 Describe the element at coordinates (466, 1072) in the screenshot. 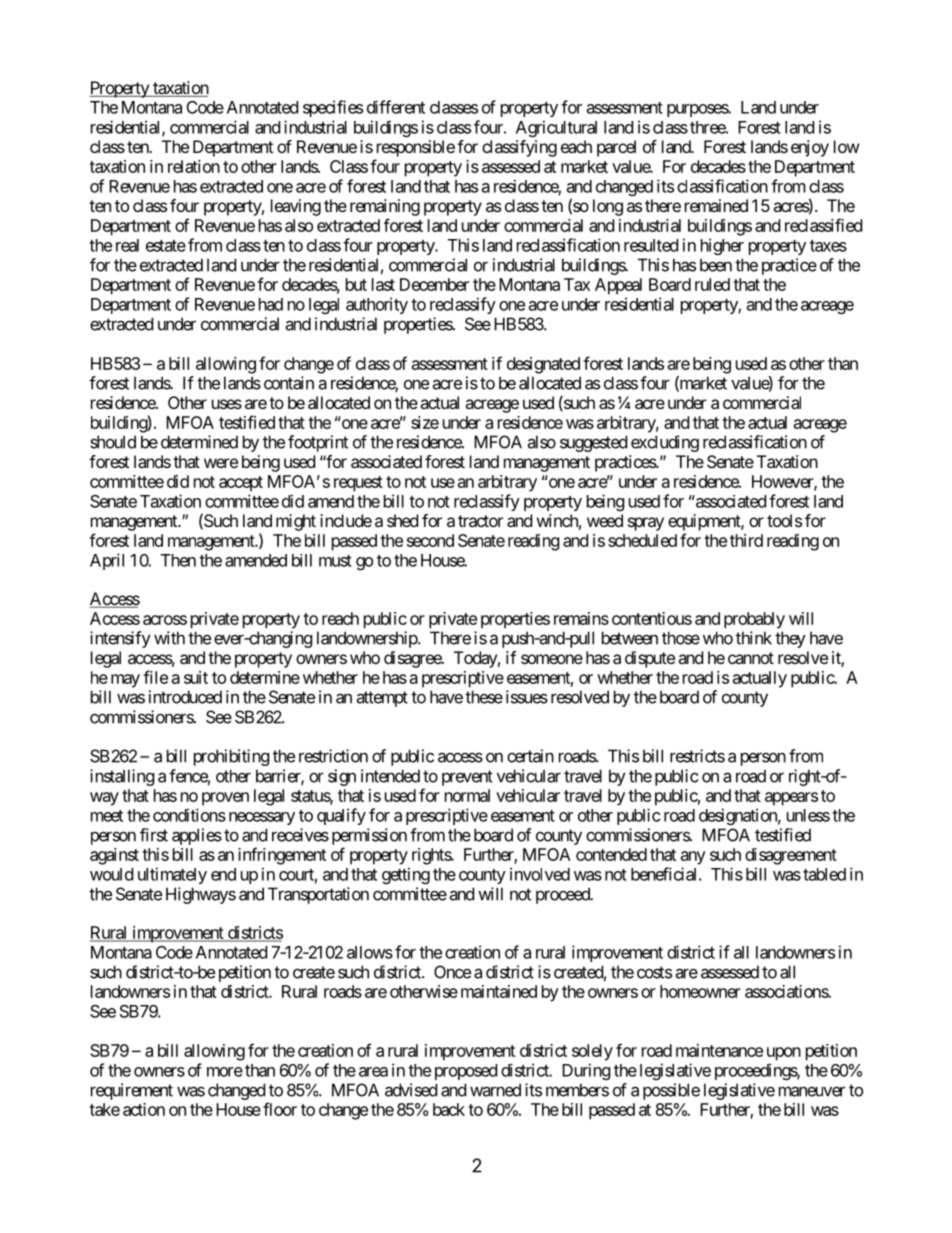

I see `proposed` at that location.
